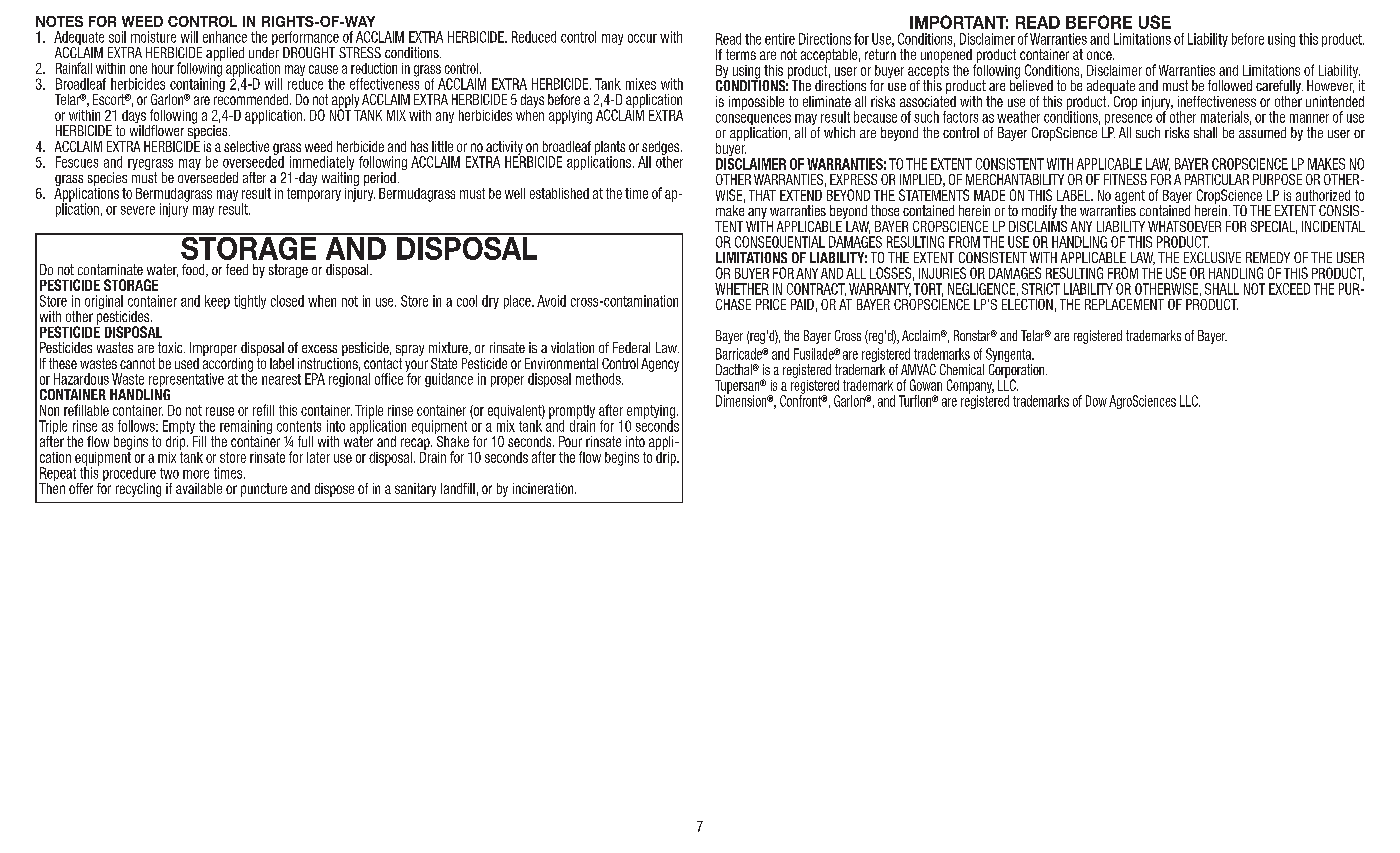 The width and height of the screenshot is (1400, 853). What do you see at coordinates (1100, 55) in the screenshot?
I see `once` at bounding box center [1100, 55].
